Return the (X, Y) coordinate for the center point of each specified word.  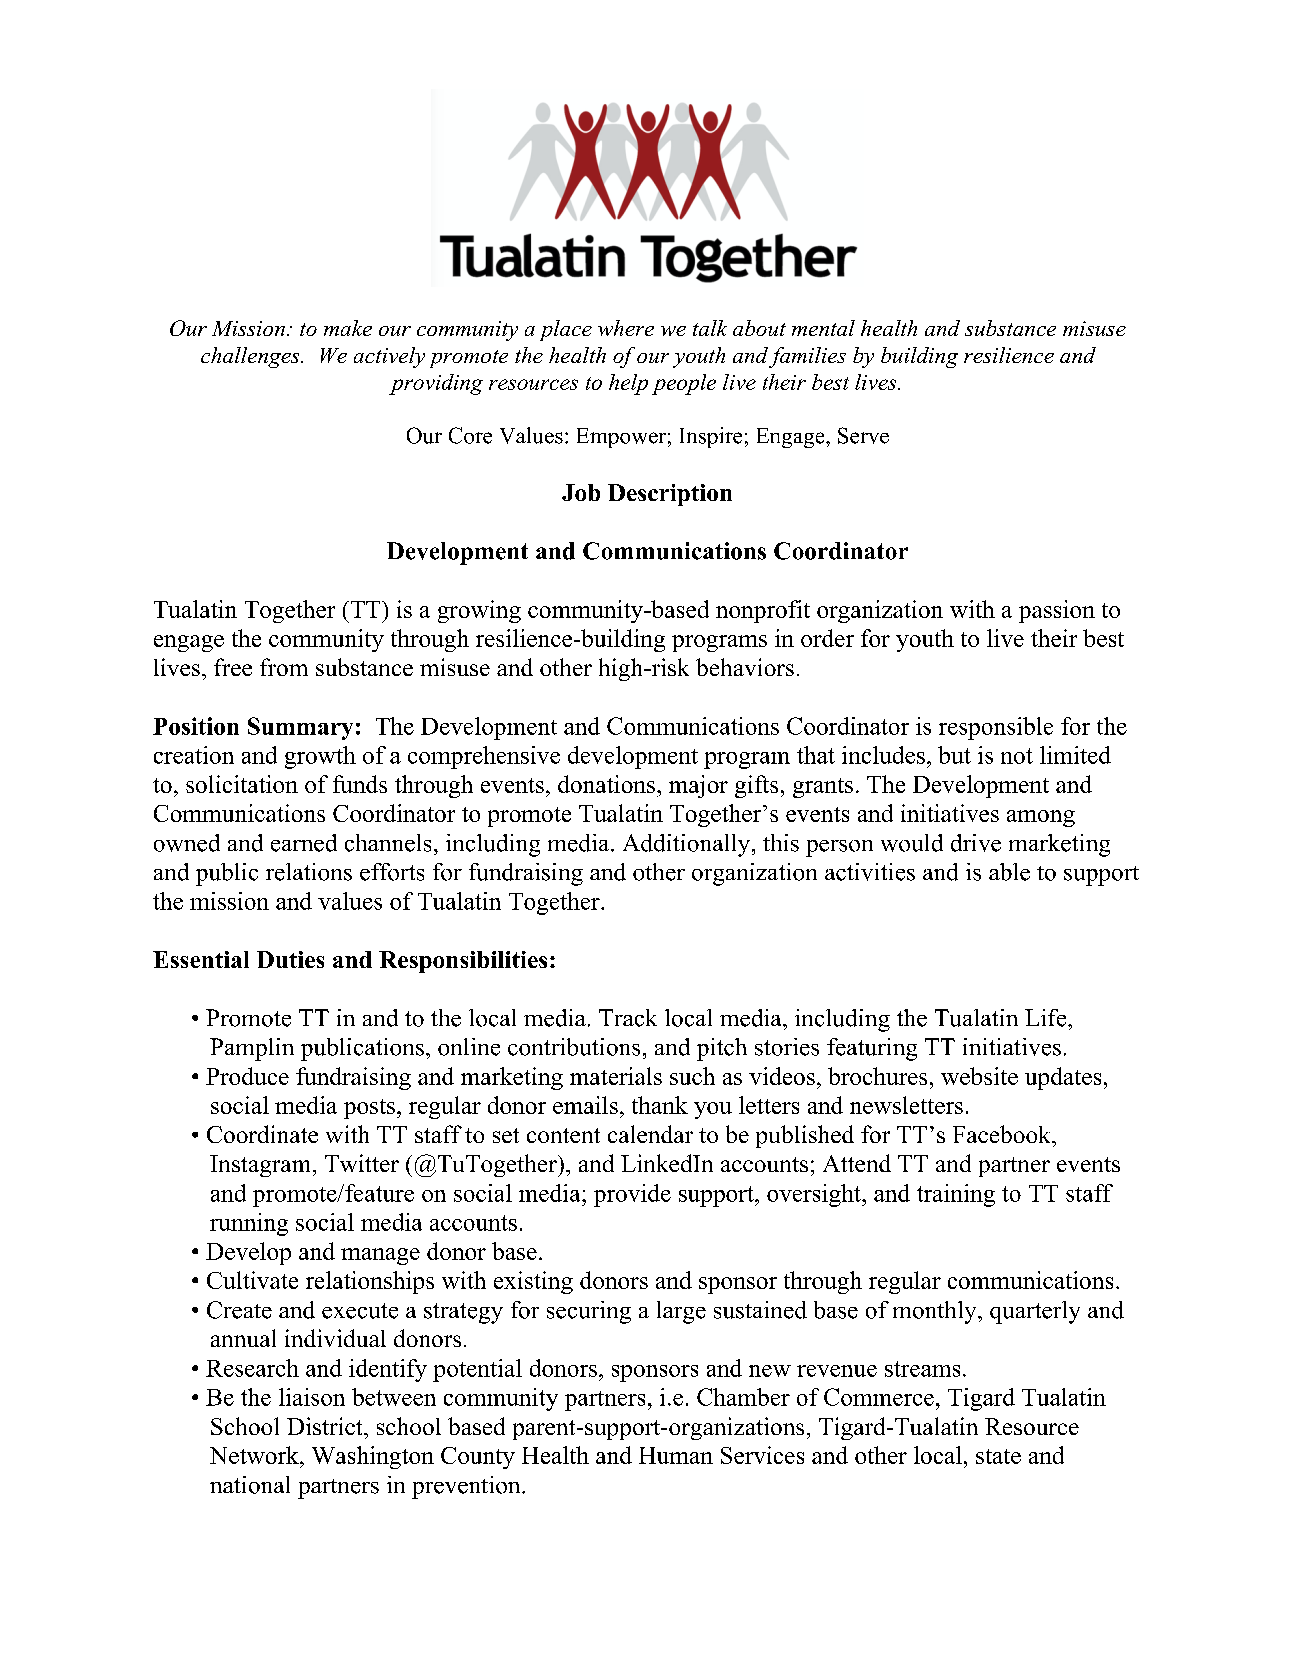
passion (1057, 611)
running (249, 1224)
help (628, 384)
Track (628, 1018)
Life (1047, 1018)
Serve (863, 435)
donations (606, 784)
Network (255, 1455)
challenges (251, 357)
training (956, 1195)
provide (632, 1195)
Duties (290, 959)
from (284, 667)
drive (976, 843)
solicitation (242, 784)
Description (670, 495)
